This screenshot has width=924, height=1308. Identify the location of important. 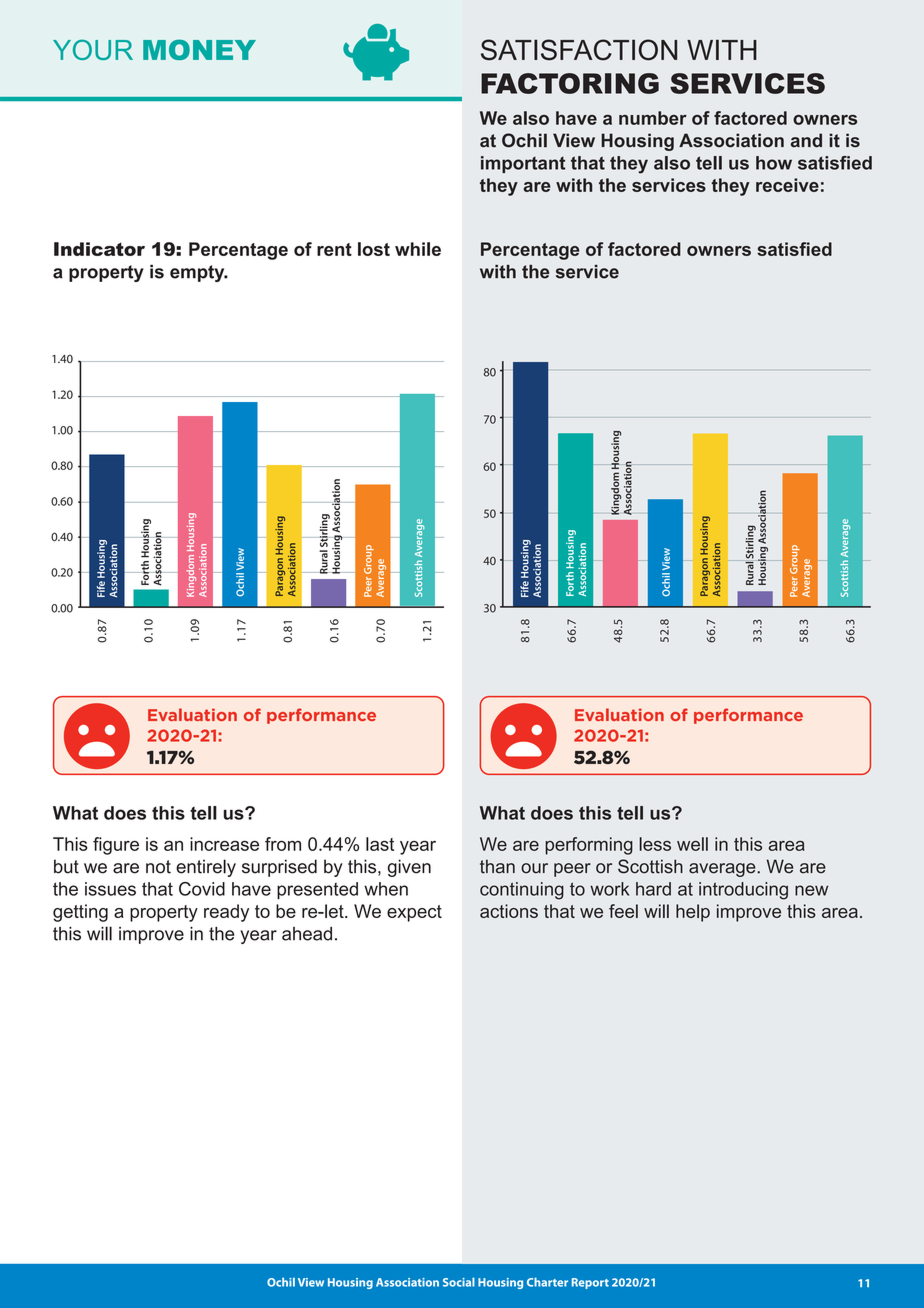
(523, 164).
